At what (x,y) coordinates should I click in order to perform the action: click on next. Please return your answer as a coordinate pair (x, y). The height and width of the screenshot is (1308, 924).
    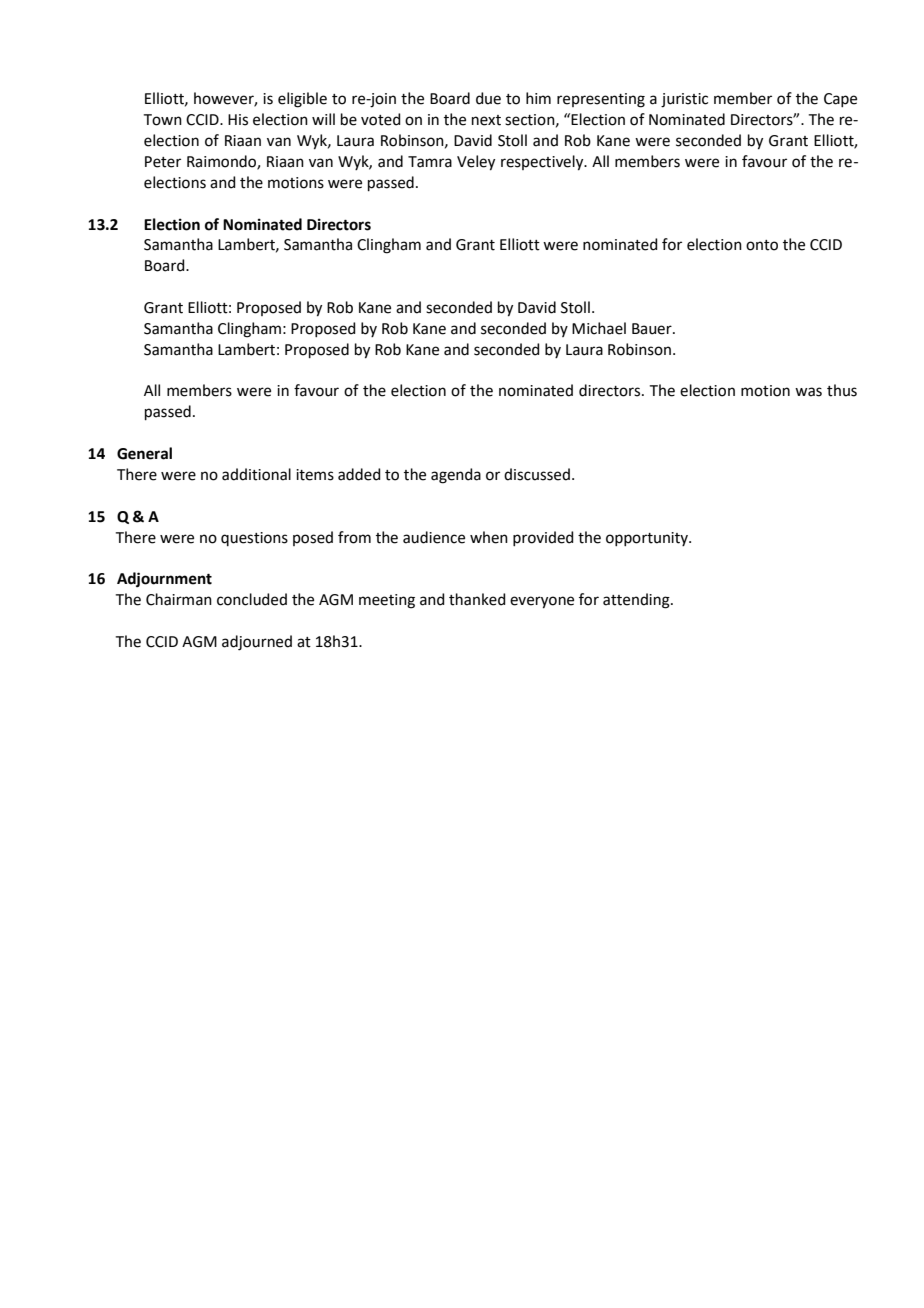
    Looking at the image, I should click on (486, 120).
